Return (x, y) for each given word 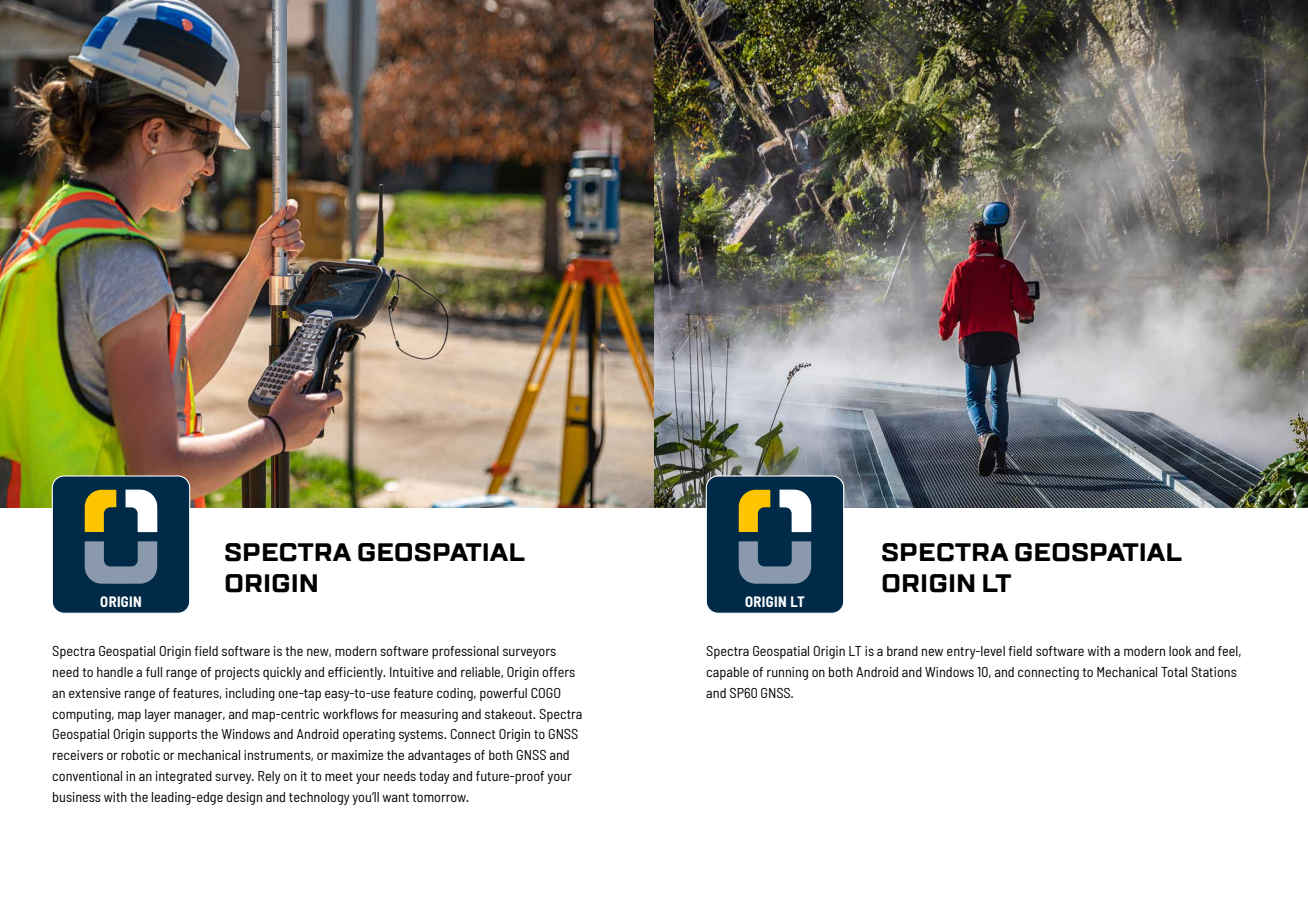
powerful (503, 694)
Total (1174, 672)
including (250, 694)
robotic (140, 755)
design (244, 798)
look (1180, 651)
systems (422, 736)
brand (902, 651)
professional (465, 652)
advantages (439, 756)
